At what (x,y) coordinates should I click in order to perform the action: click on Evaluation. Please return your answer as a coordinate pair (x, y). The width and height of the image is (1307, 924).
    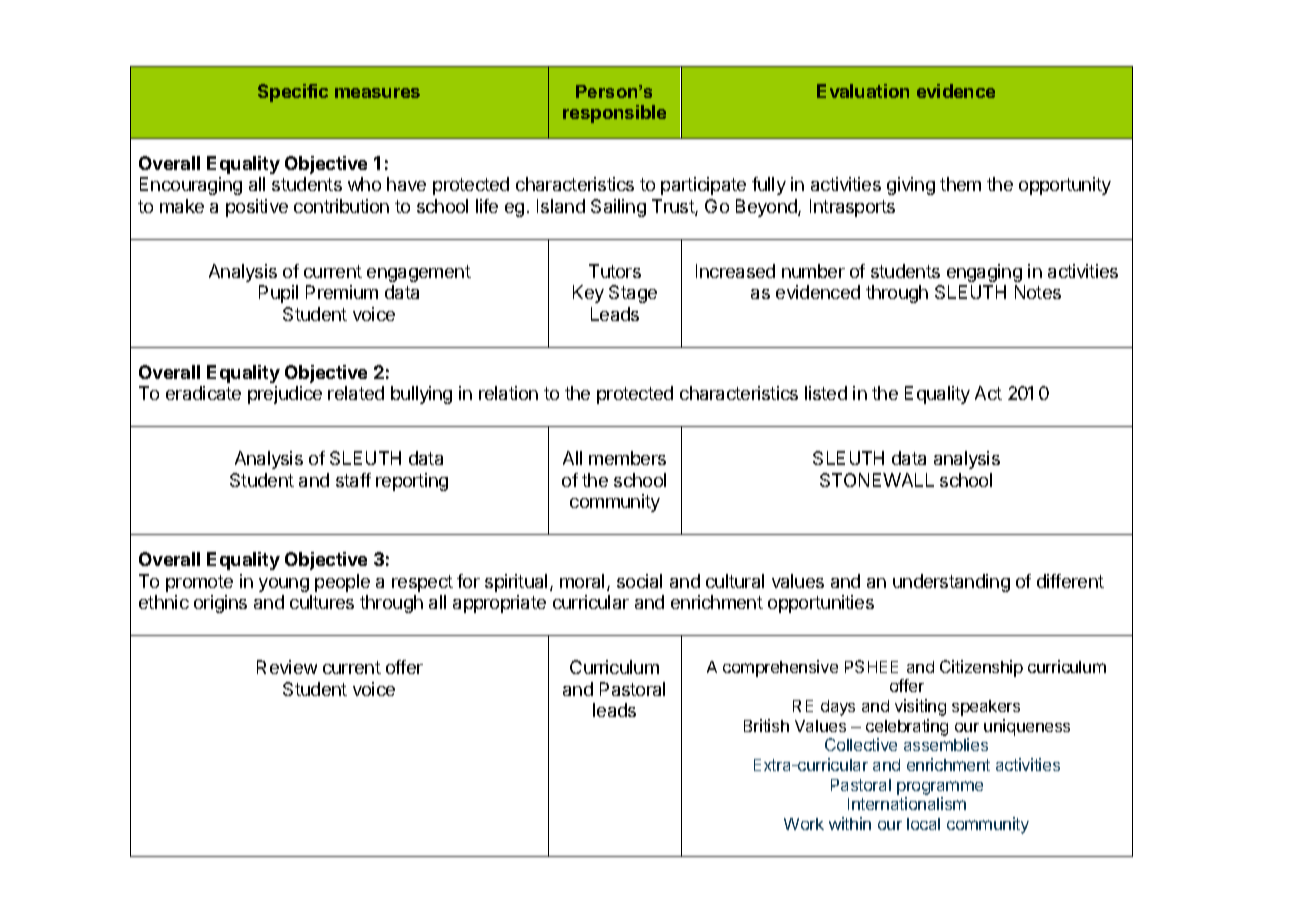
    Looking at the image, I should click on (863, 91).
